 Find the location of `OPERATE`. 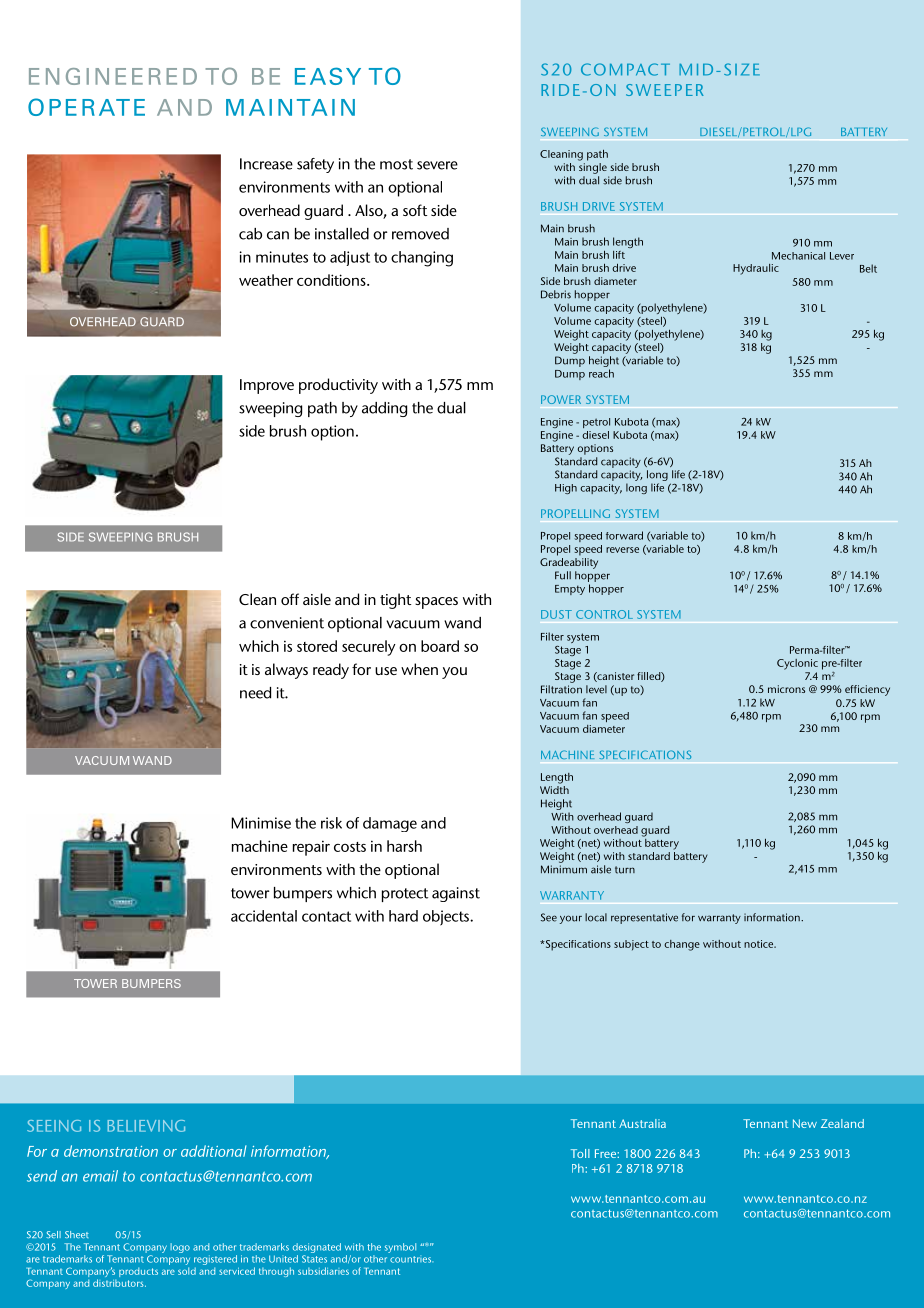

OPERATE is located at coordinates (86, 107).
